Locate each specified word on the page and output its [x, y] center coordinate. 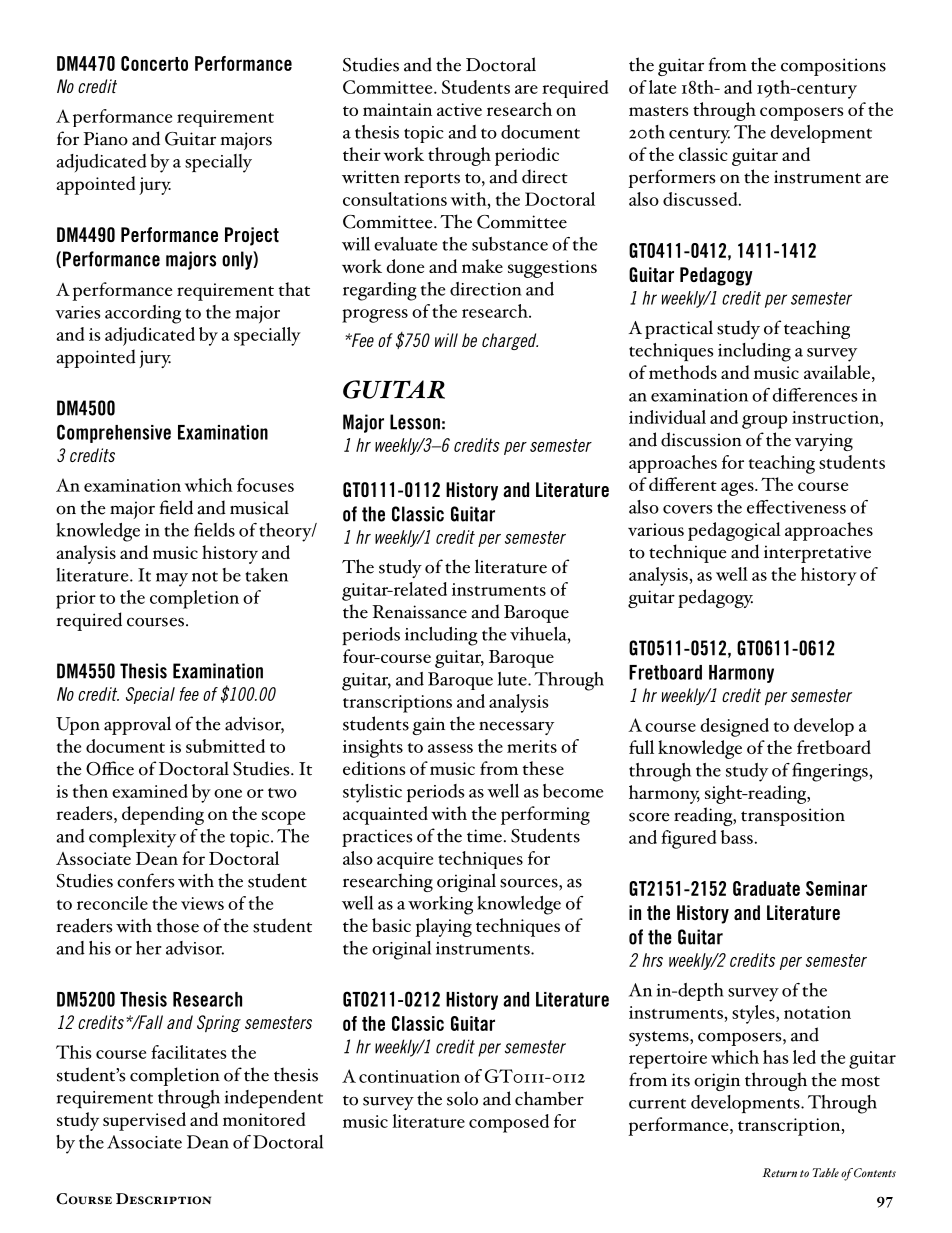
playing [443, 927]
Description [163, 1199]
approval [137, 725]
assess [450, 748]
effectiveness [796, 507]
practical [679, 329]
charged [510, 341]
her [149, 948]
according [143, 314]
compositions [833, 67]
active [459, 109]
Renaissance [419, 612]
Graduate [766, 888]
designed [734, 727]
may [172, 580]
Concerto [154, 63]
